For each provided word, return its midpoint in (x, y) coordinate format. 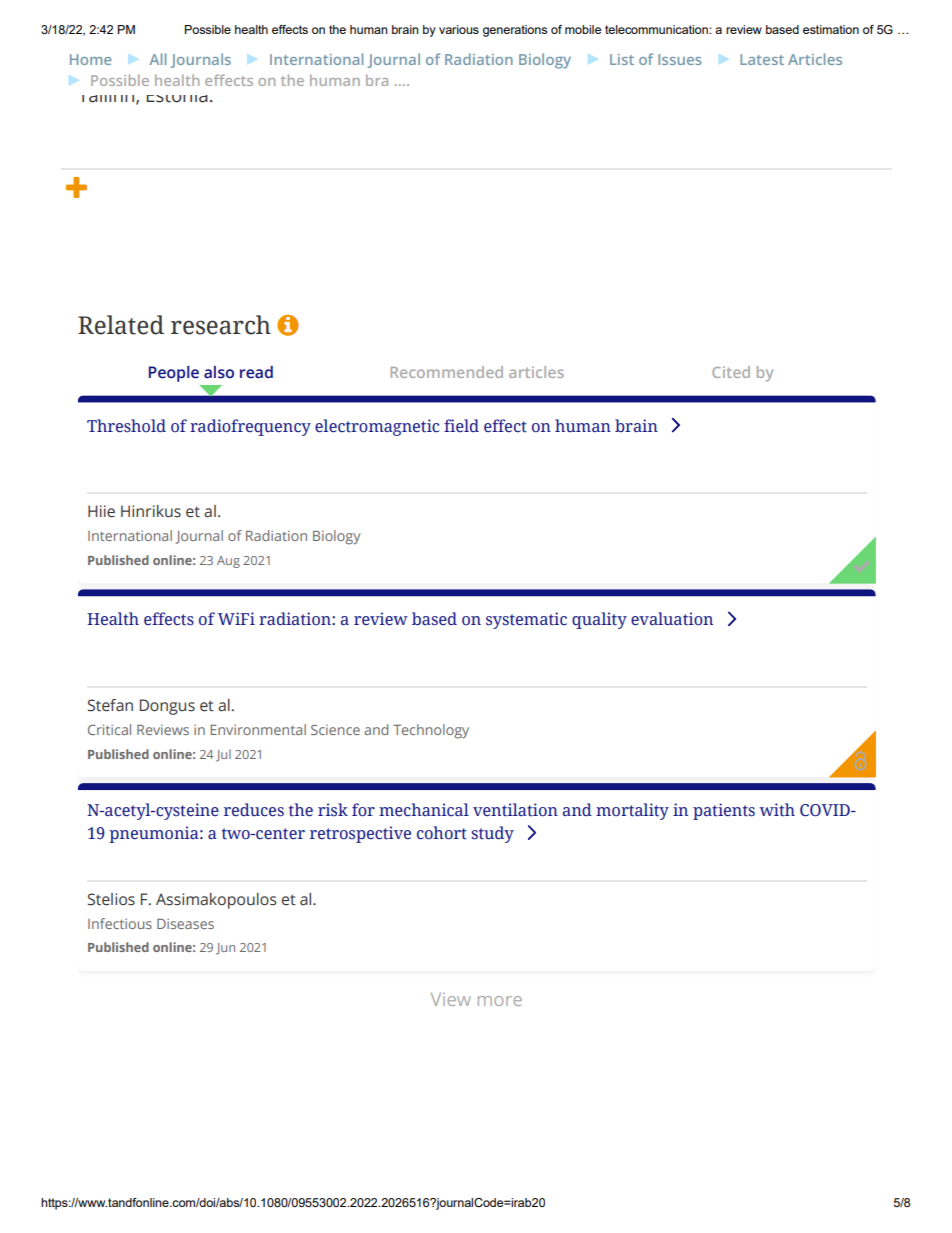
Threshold (126, 426)
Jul (223, 755)
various (459, 29)
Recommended (447, 372)
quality (599, 620)
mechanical (424, 810)
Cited (731, 372)
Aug (228, 562)
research (221, 325)
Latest (762, 59)
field (461, 426)
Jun (225, 949)
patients (724, 811)
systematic (526, 620)
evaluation (672, 619)
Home (90, 59)
